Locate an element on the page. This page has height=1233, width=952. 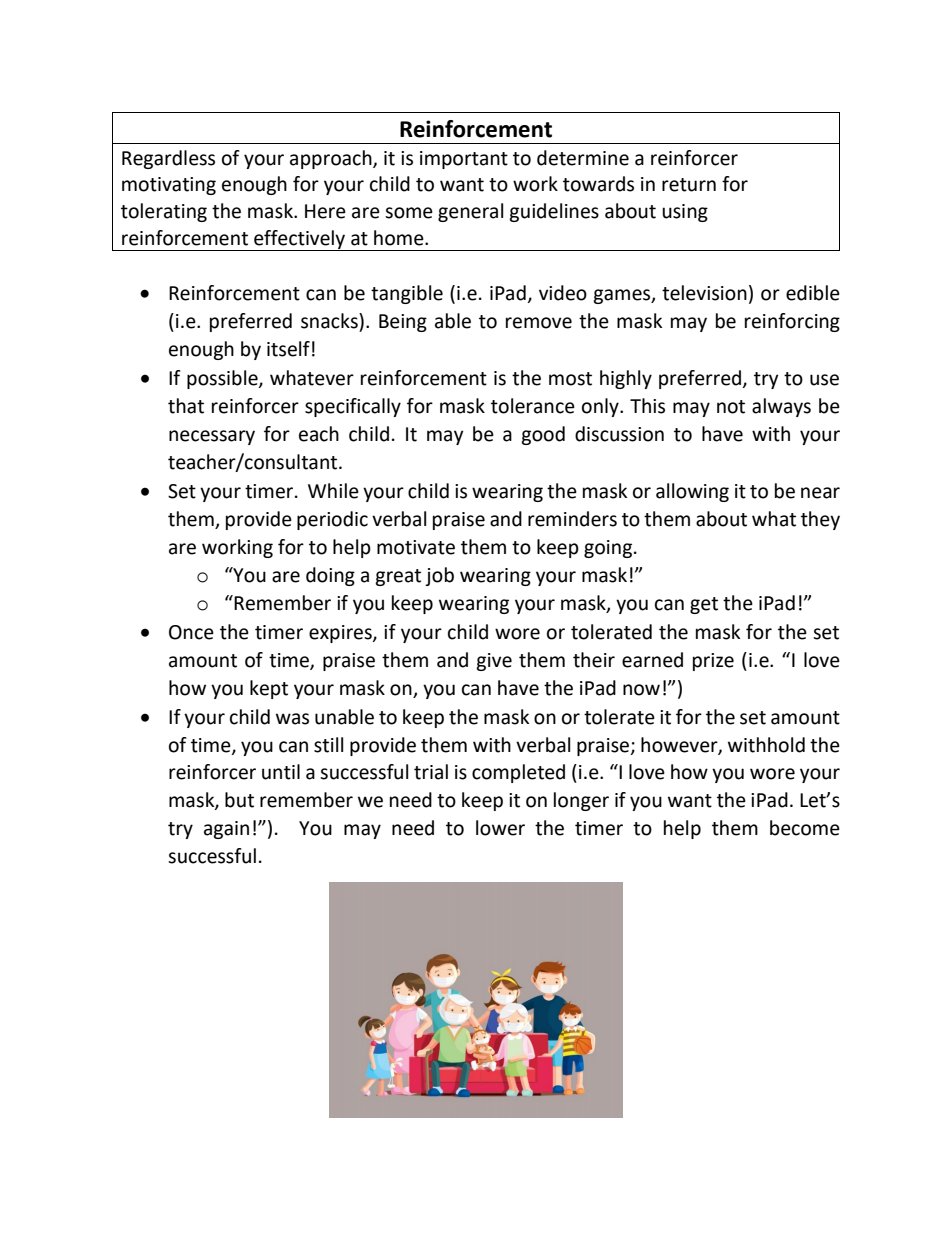
get is located at coordinates (704, 605).
